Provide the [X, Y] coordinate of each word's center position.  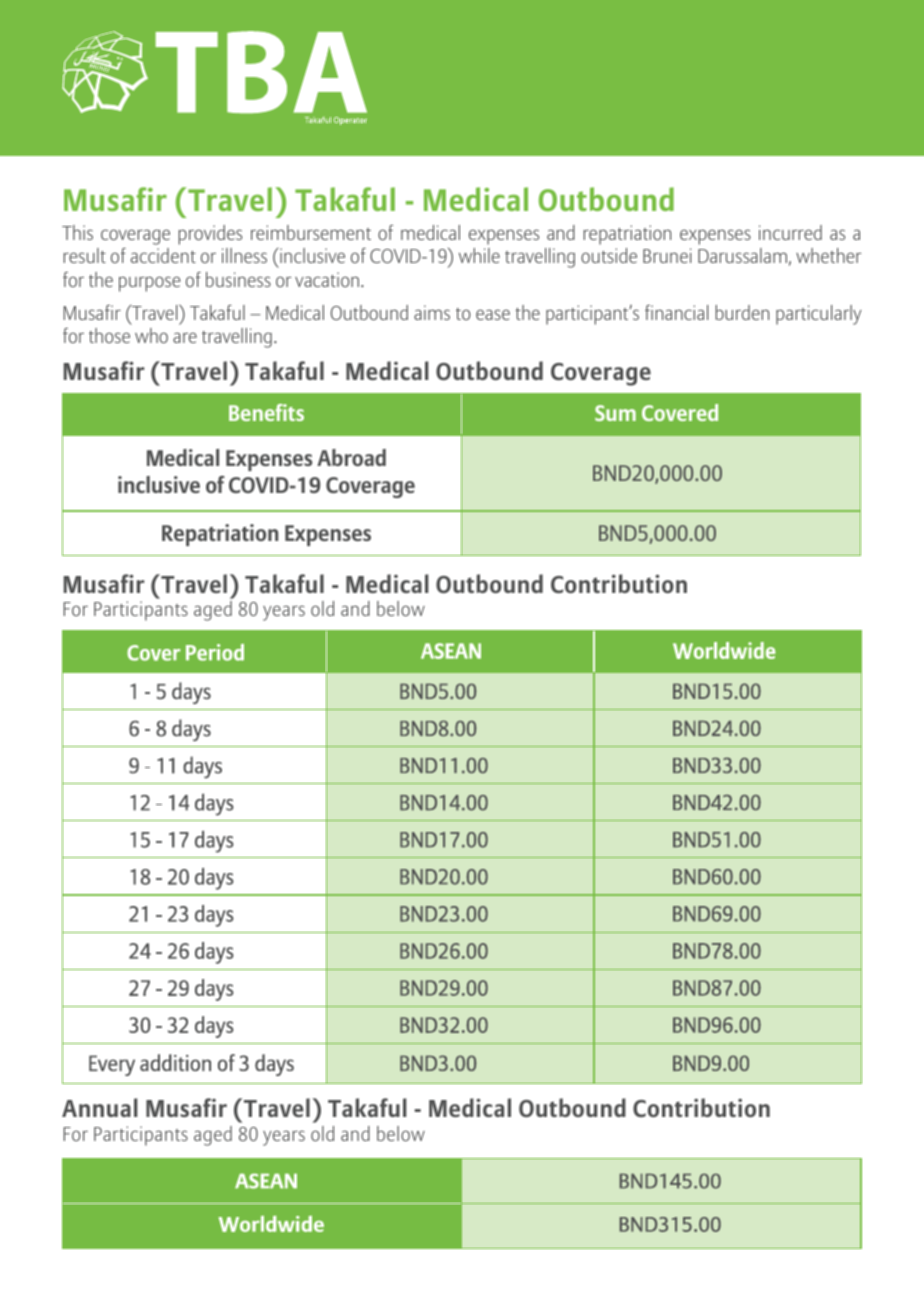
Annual [100, 1107]
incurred [790, 232]
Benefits [266, 412]
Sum [615, 413]
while [479, 255]
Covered [680, 412]
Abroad [351, 457]
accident [163, 255]
